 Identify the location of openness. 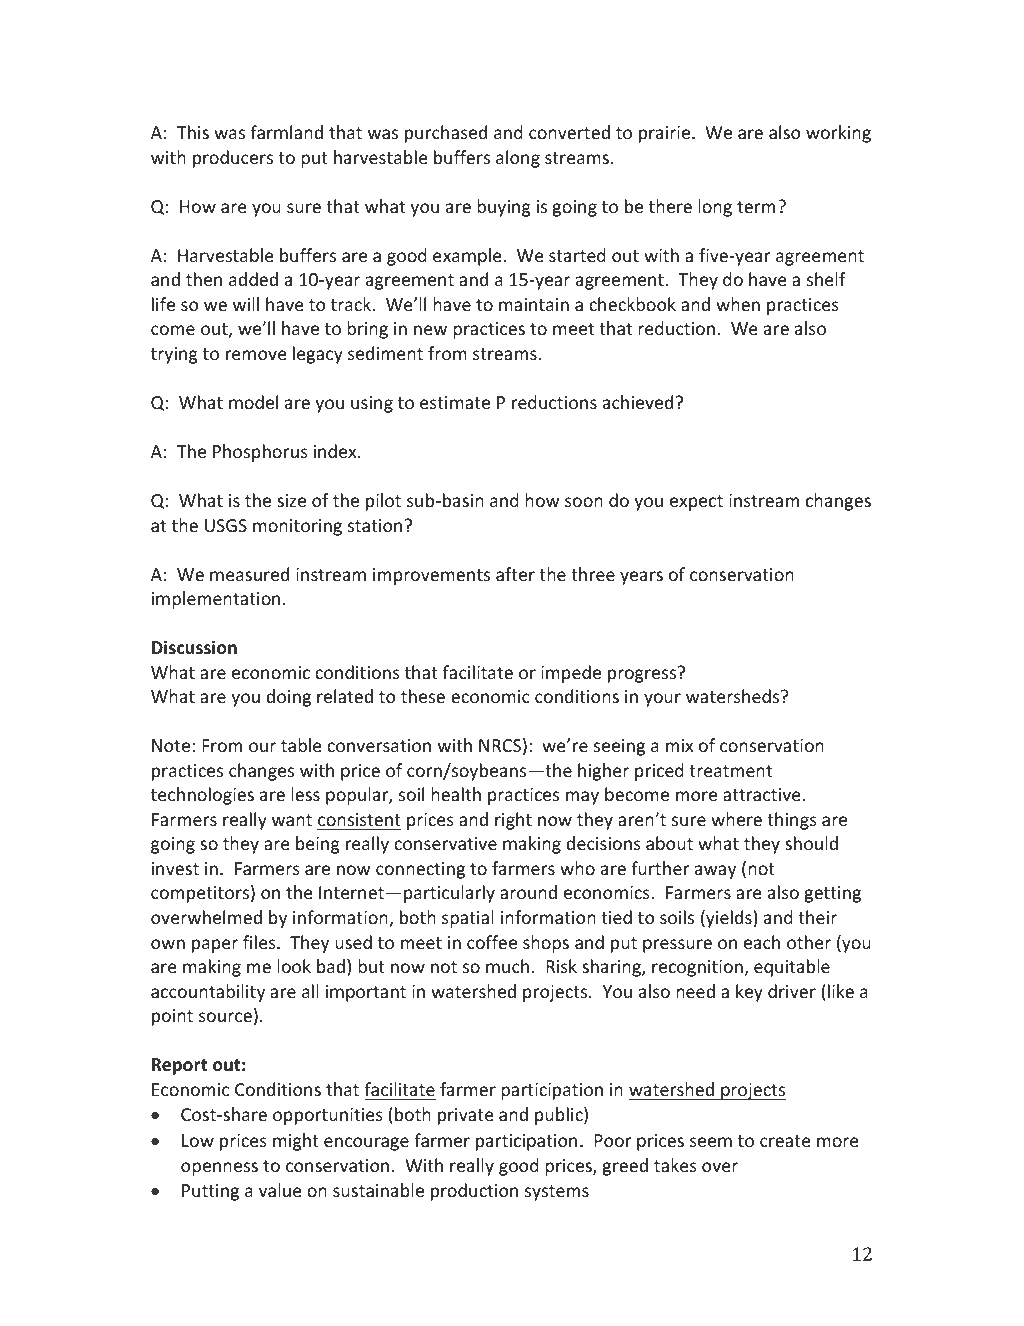
(219, 1169).
